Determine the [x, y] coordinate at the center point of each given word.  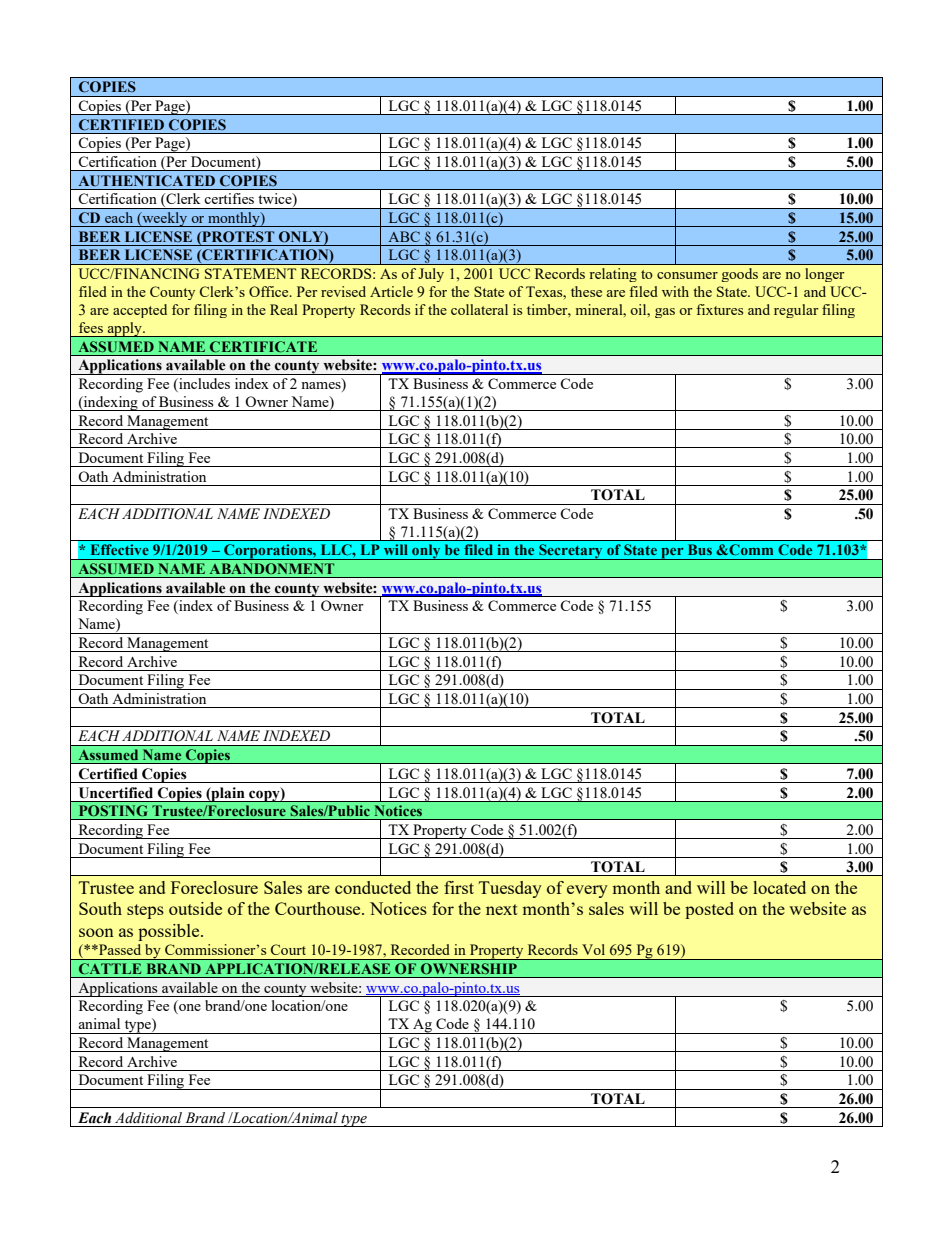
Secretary [571, 552]
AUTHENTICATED [146, 181]
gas [665, 313]
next [502, 909]
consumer [687, 275]
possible [170, 932]
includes [203, 385]
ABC [404, 236]
